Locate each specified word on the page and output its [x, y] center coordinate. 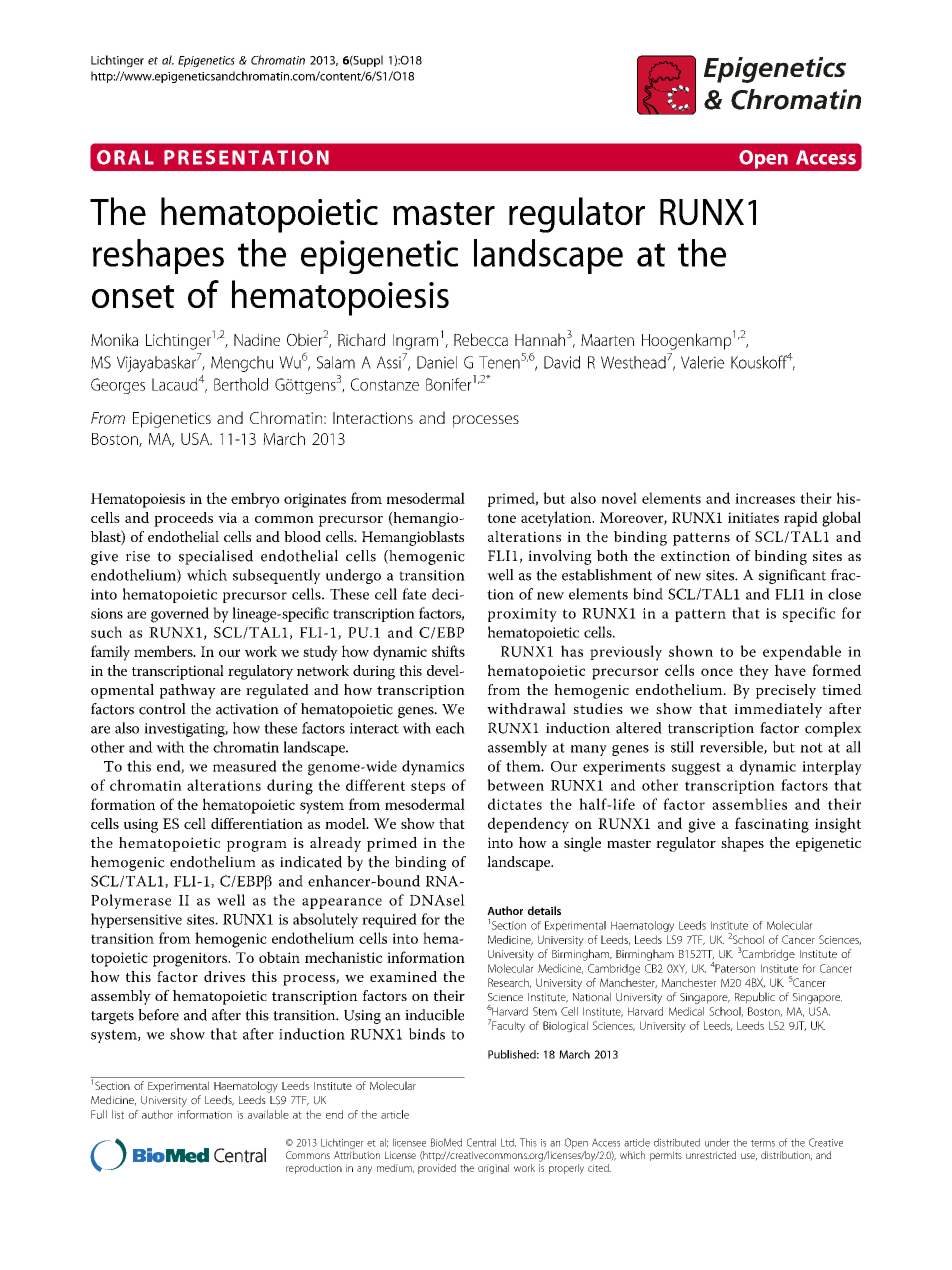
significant [792, 576]
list [118, 1114]
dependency [528, 825]
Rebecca [481, 339]
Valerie [702, 362]
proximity [522, 615]
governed [180, 615]
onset [133, 296]
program [257, 846]
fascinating [772, 825]
